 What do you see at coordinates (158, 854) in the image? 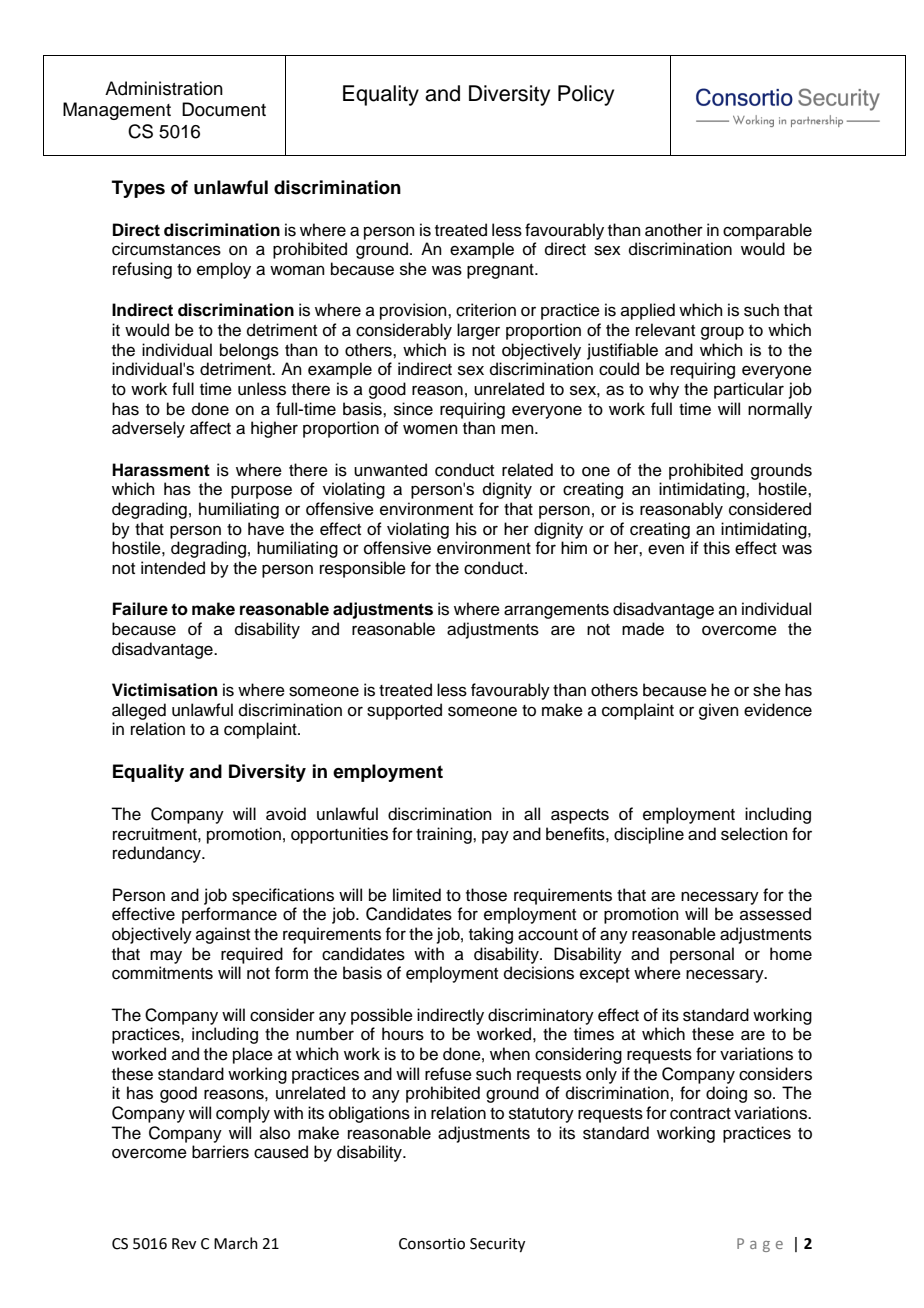
I see `redundancy` at bounding box center [158, 854].
